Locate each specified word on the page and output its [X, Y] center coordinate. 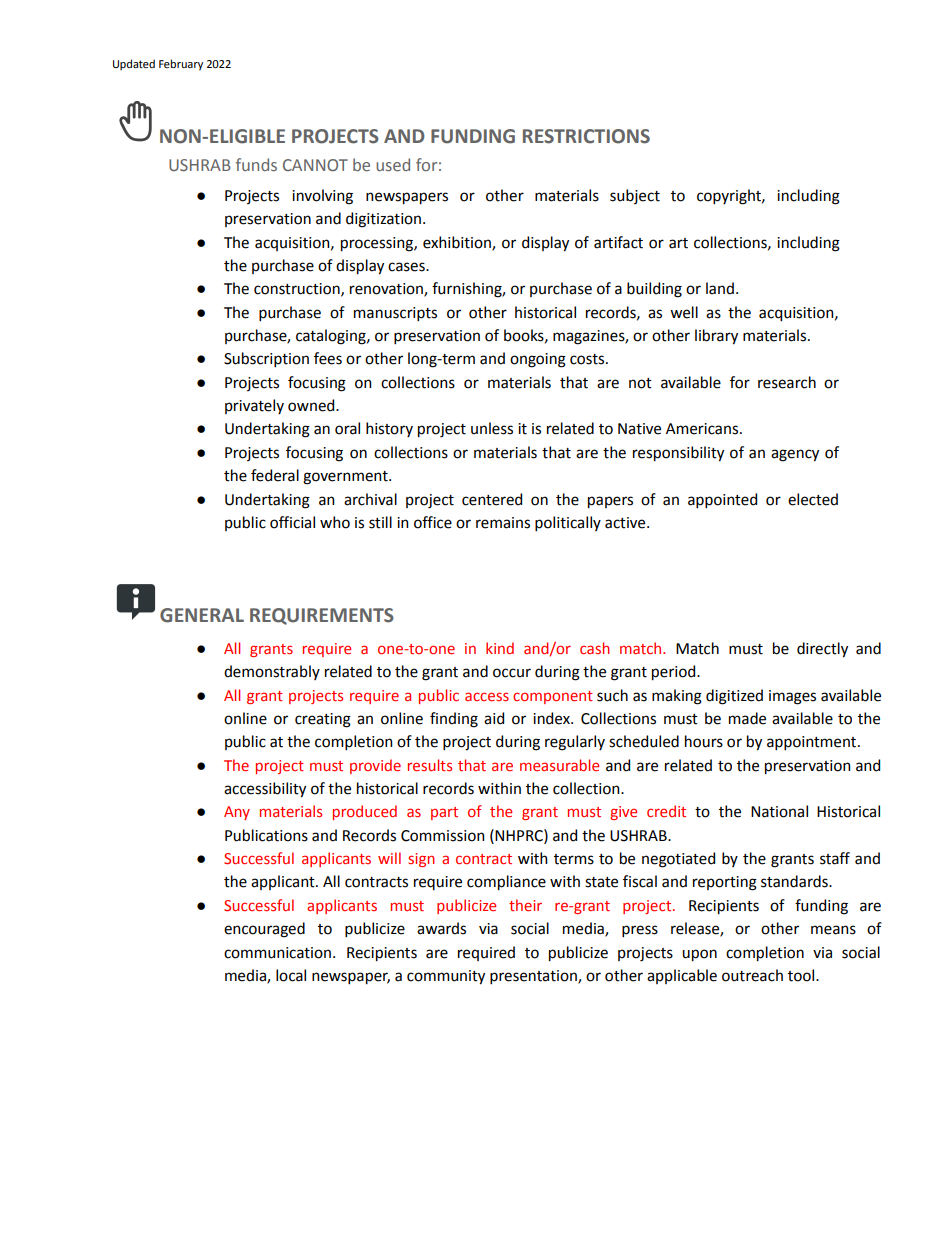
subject [635, 196]
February [181, 65]
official [292, 522]
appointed [722, 500]
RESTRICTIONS [586, 136]
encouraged [264, 930]
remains [503, 523]
